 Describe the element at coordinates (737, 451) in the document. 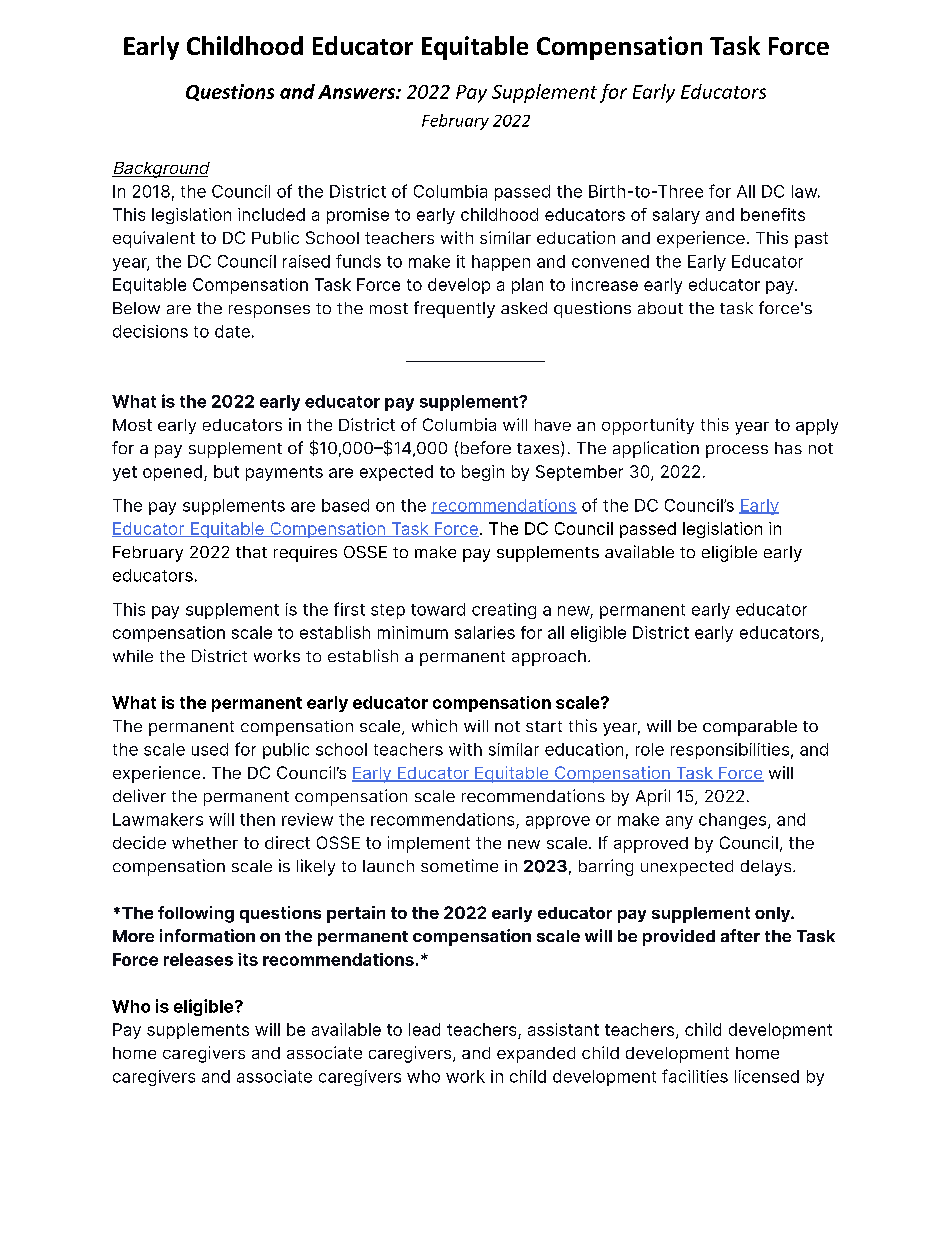

I see `process` at that location.
